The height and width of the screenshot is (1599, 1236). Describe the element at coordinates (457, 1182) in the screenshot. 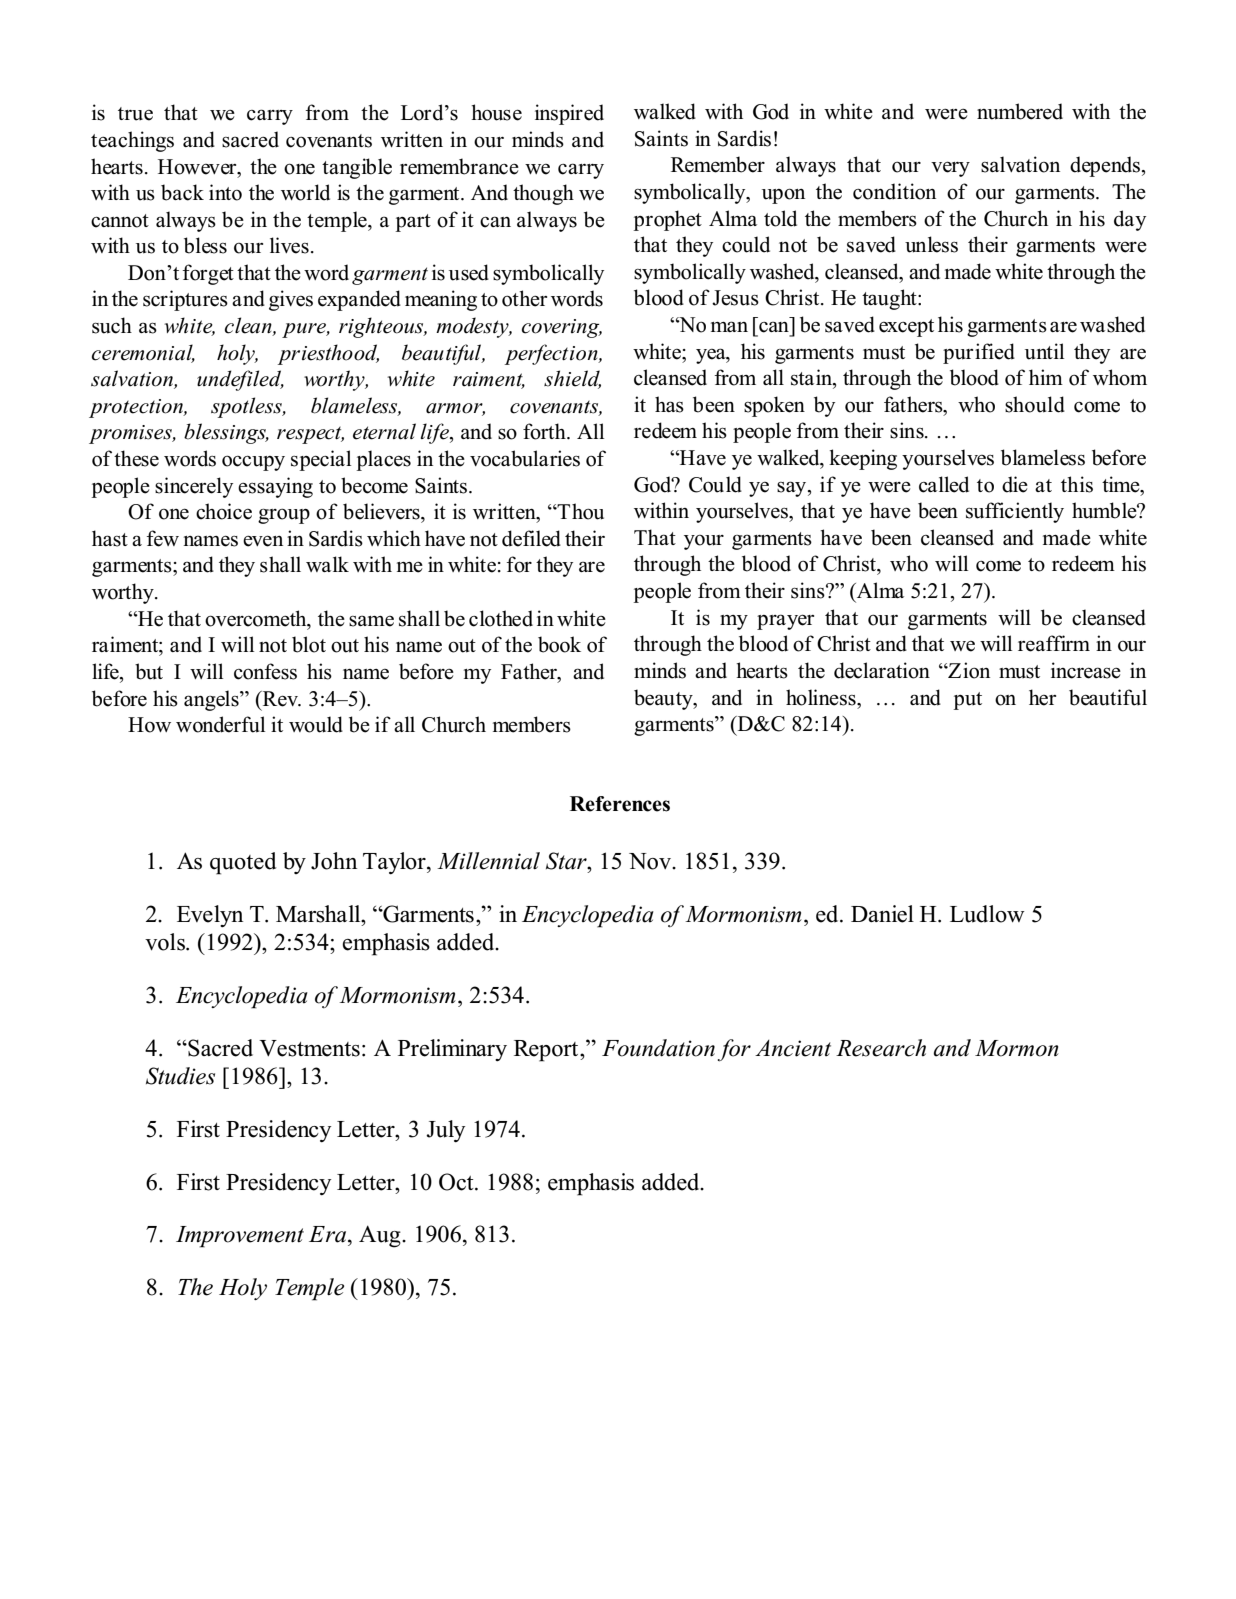

I see `Oct` at that location.
